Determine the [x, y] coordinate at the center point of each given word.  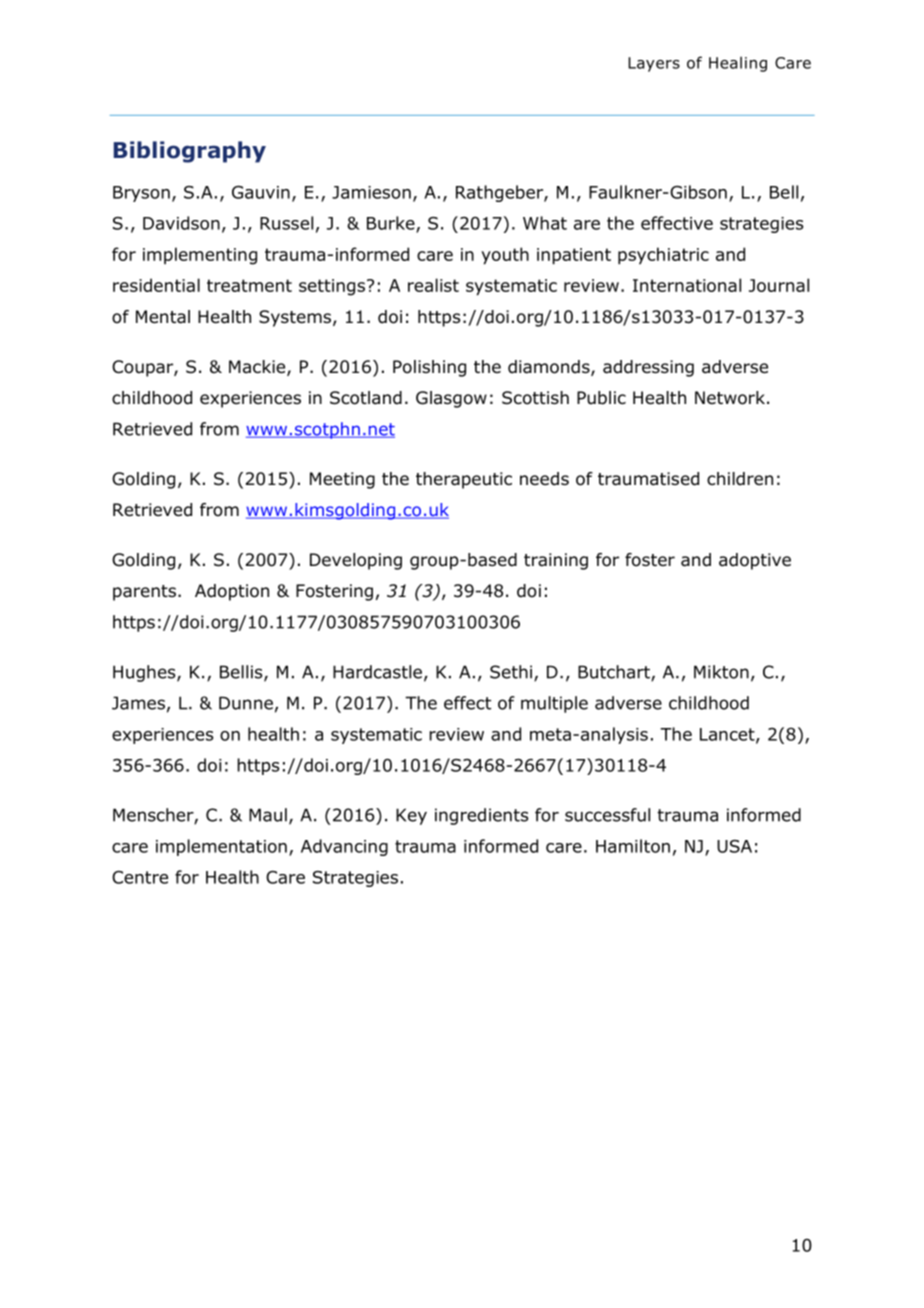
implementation [221, 847]
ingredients [482, 816]
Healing [738, 64]
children [740, 479]
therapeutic [464, 480]
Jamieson [371, 192]
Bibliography [190, 152]
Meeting [342, 480]
